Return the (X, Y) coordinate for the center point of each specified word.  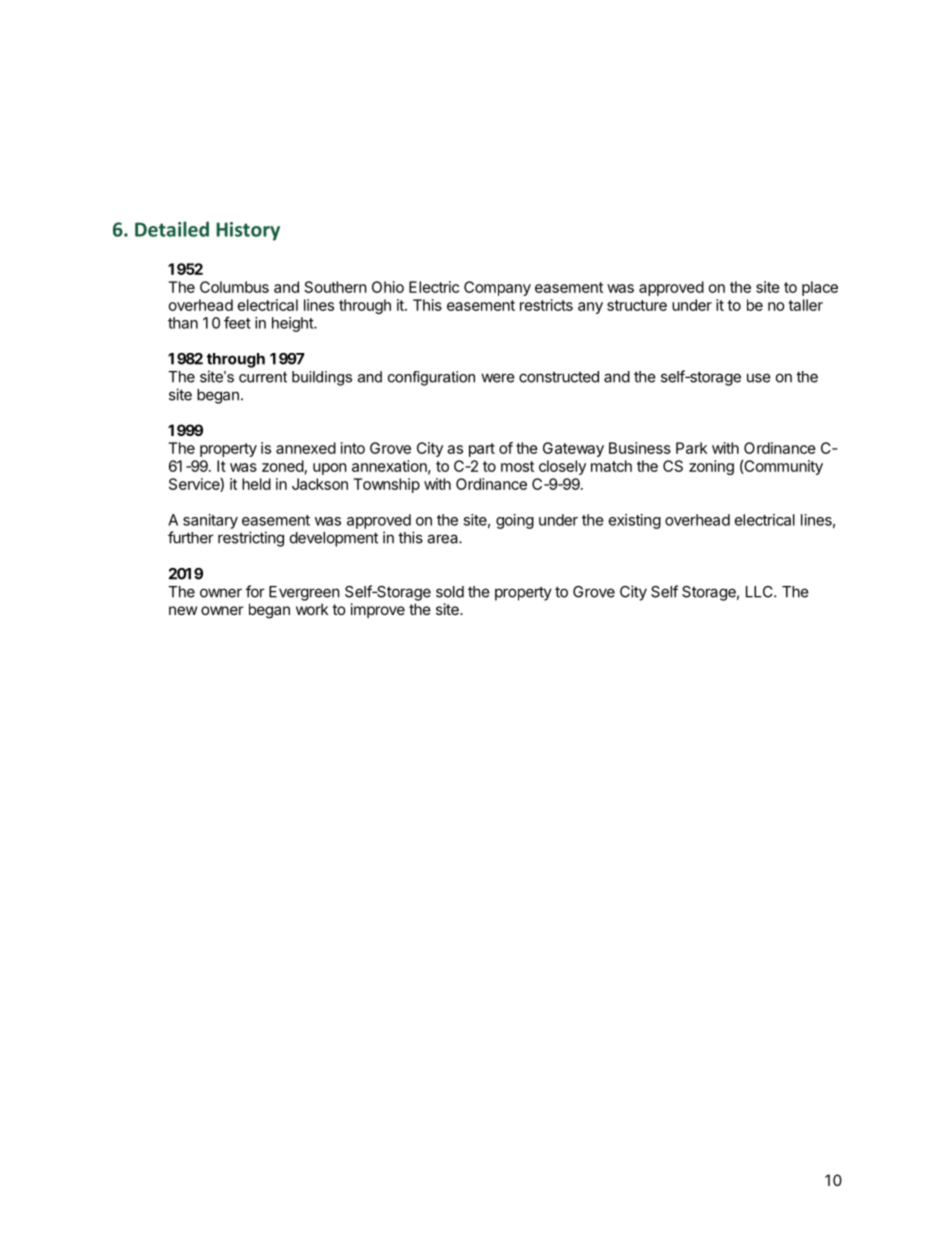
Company (497, 288)
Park (691, 448)
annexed (306, 448)
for (255, 591)
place (820, 288)
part (482, 450)
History (248, 231)
